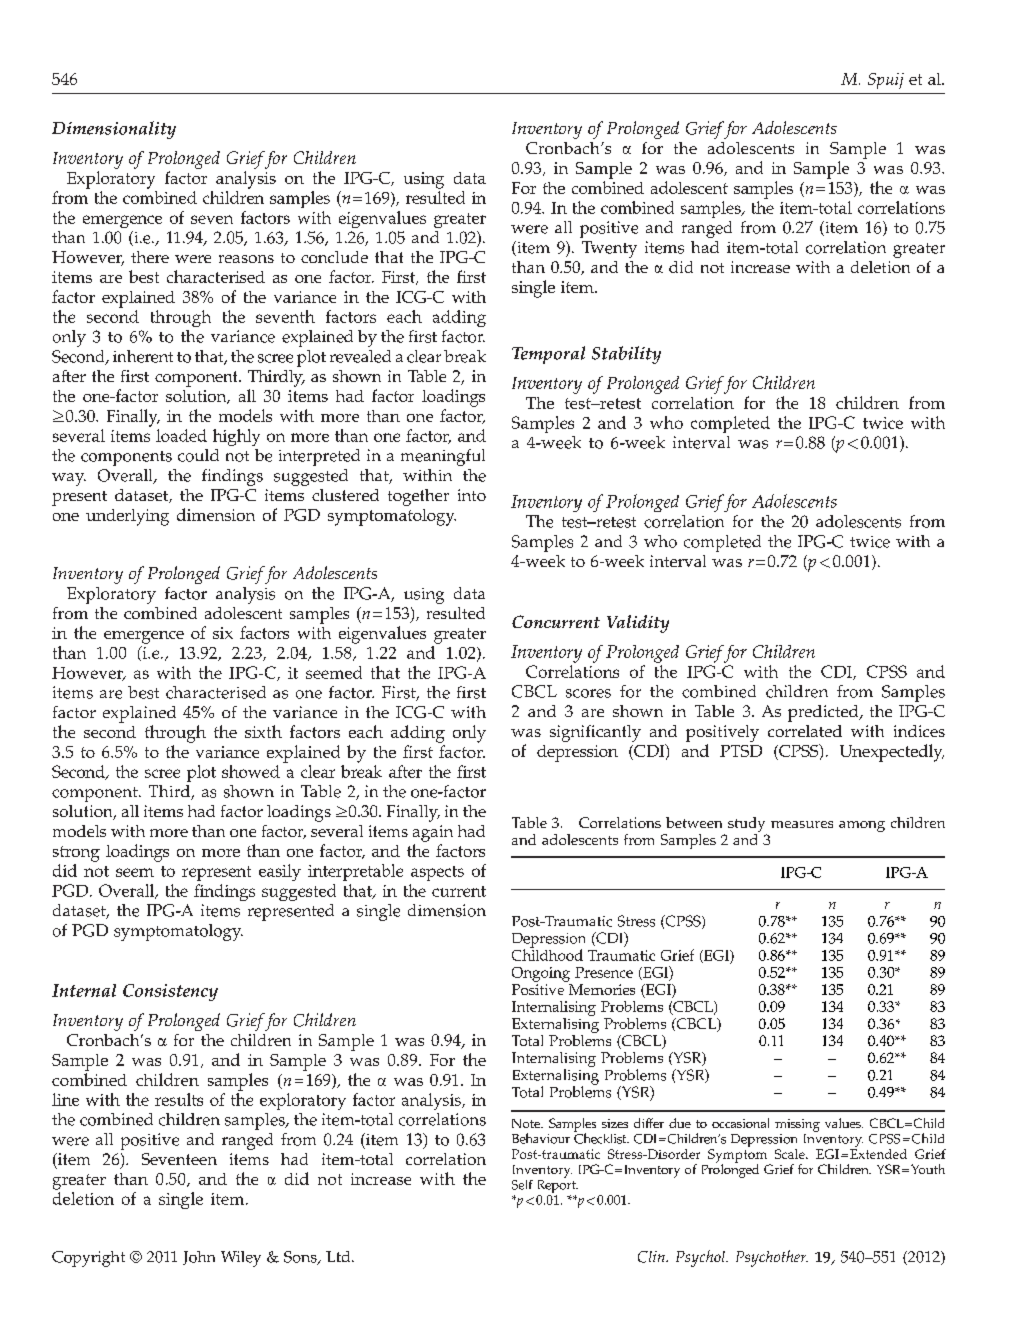  What do you see at coordinates (602, 989) in the document?
I see `Memories` at bounding box center [602, 989].
